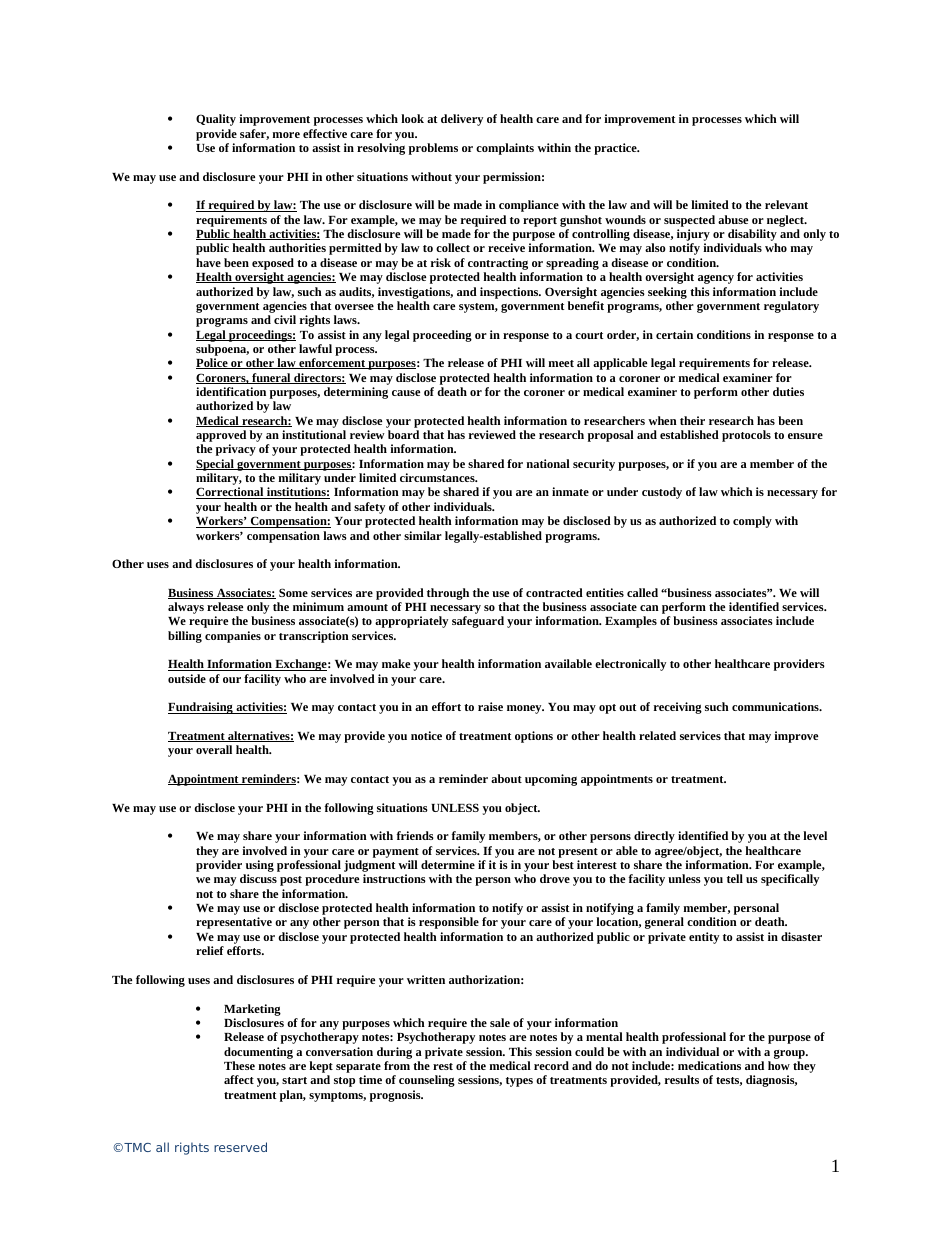 This screenshot has height=1233, width=952. What do you see at coordinates (786, 204) in the screenshot?
I see `relevant` at bounding box center [786, 204].
